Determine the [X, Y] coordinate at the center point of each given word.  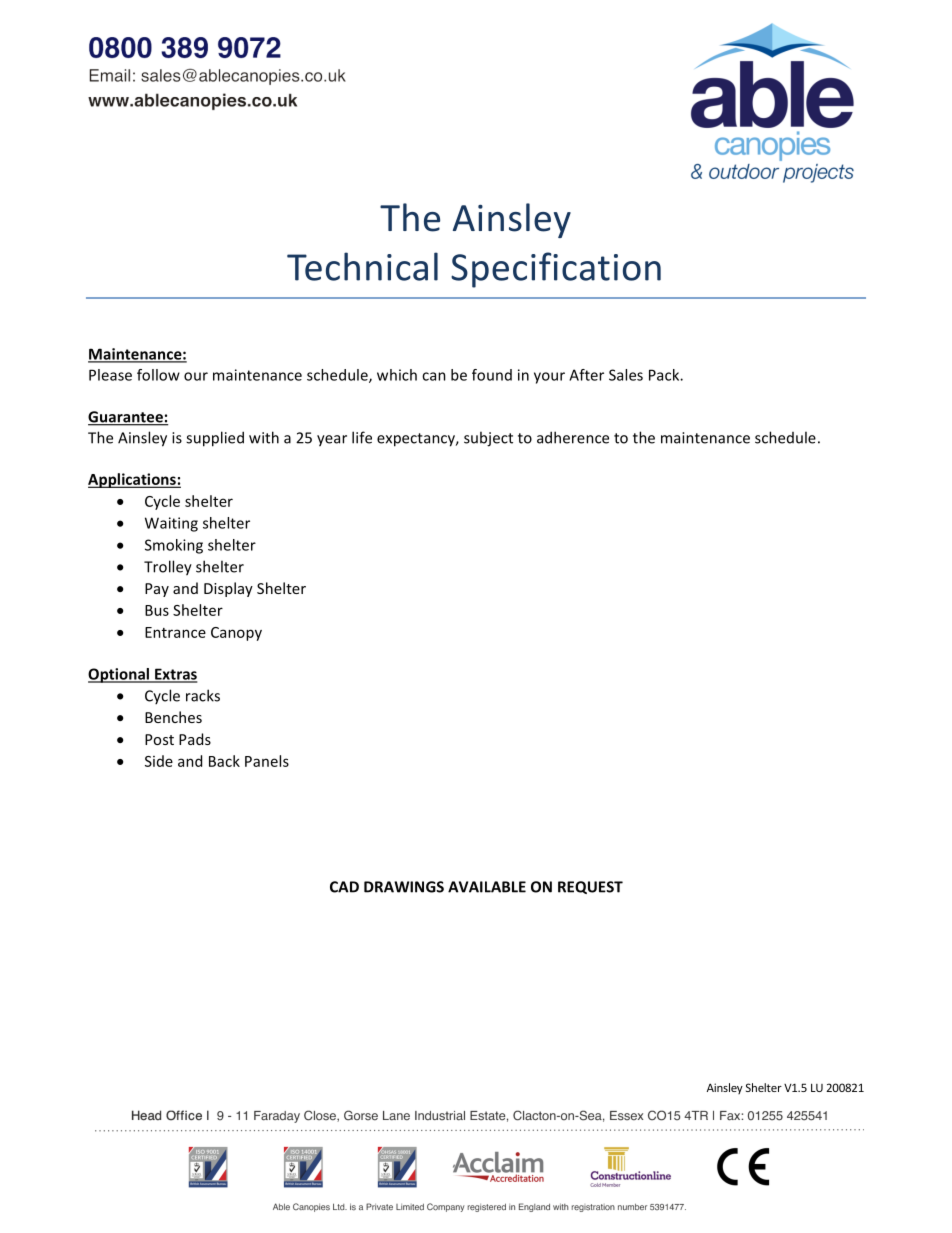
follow [158, 375]
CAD [344, 887]
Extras [175, 675]
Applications [133, 480]
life [362, 437]
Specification [556, 270]
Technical [362, 266]
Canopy [236, 634]
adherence [573, 437]
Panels [267, 761]
